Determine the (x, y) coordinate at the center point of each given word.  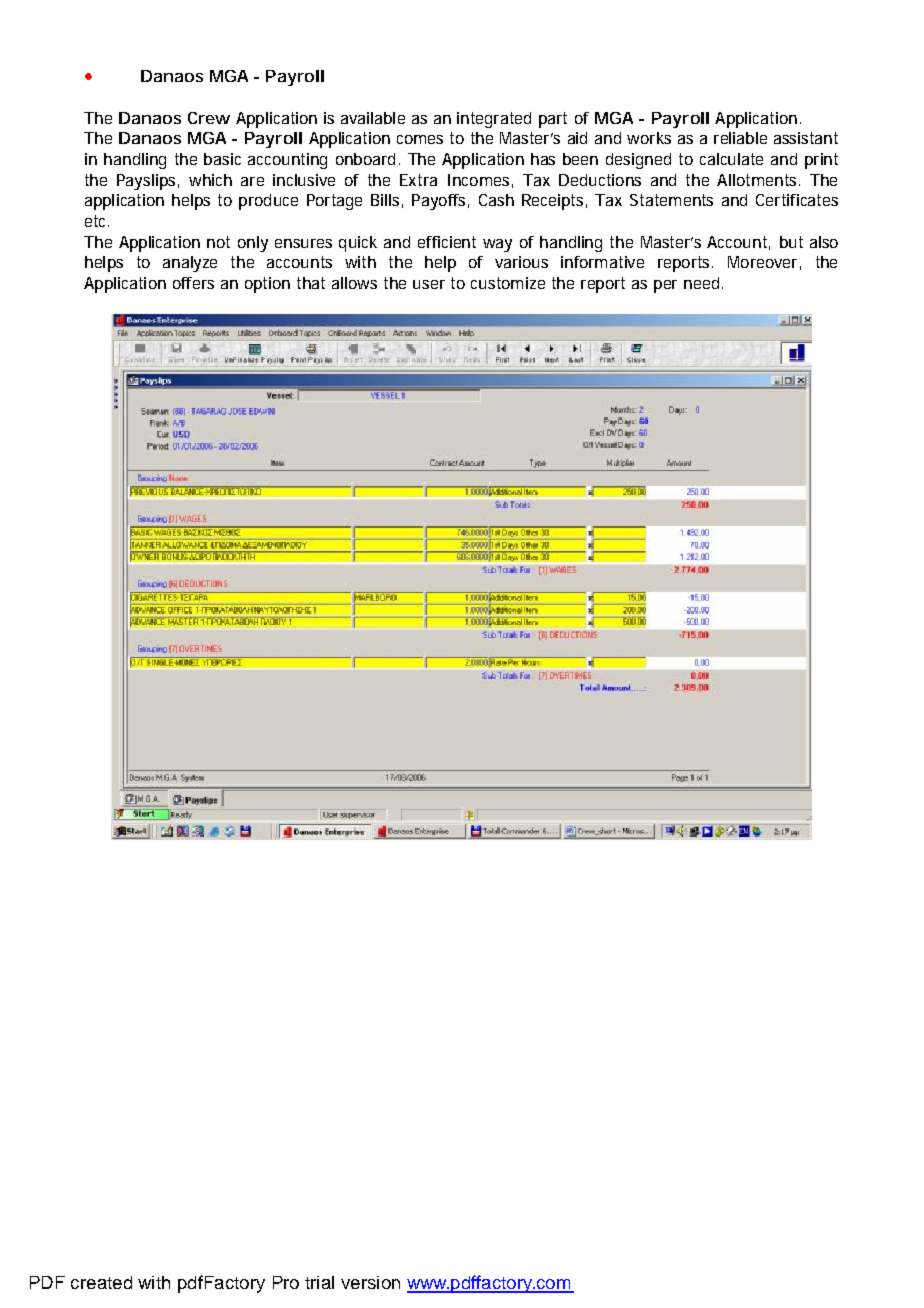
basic (222, 159)
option (267, 285)
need (701, 283)
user (429, 284)
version (370, 1282)
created (101, 1282)
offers (193, 283)
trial (319, 1282)
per (665, 286)
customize (508, 283)
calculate (731, 159)
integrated (494, 120)
